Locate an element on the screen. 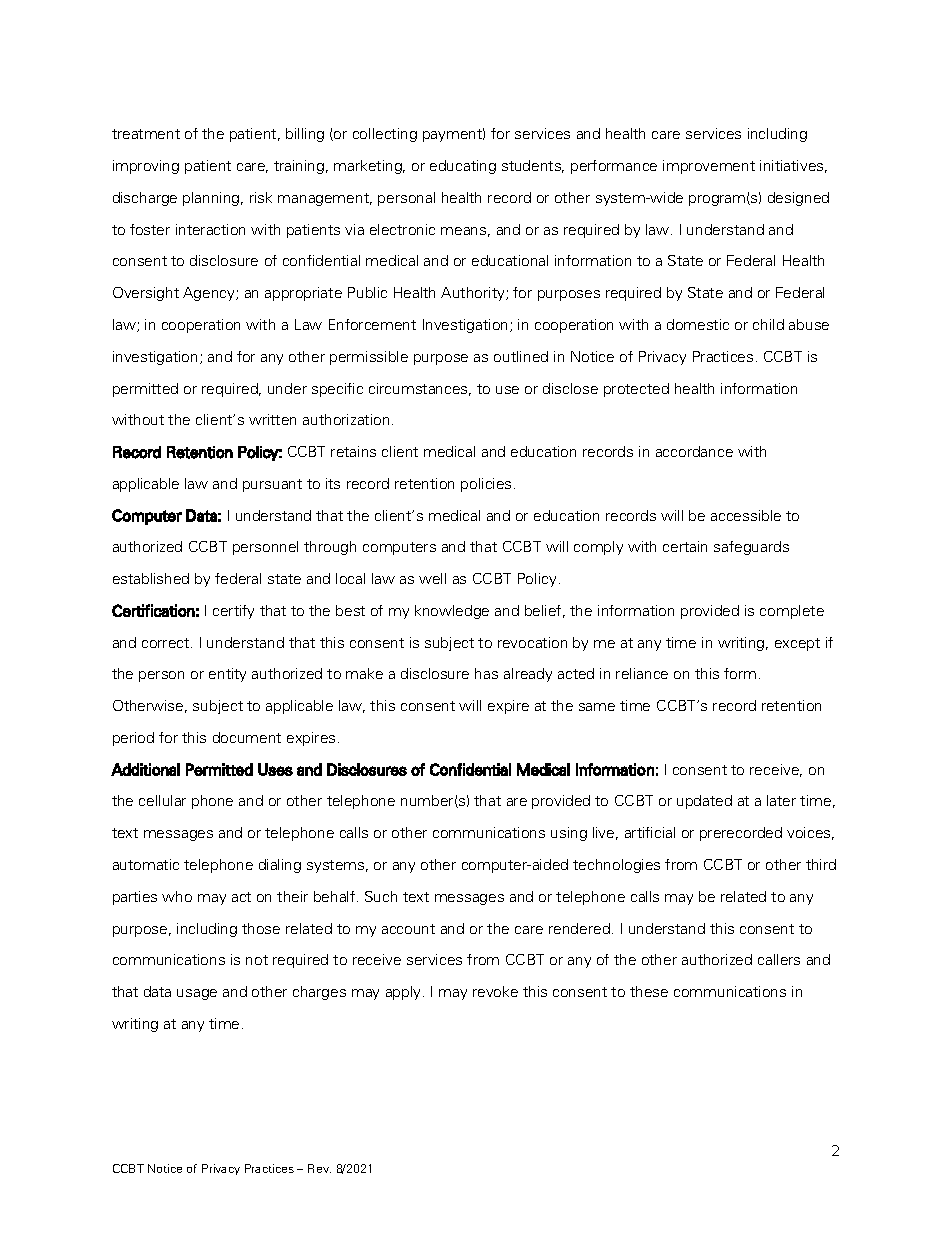  callers is located at coordinates (779, 959).
